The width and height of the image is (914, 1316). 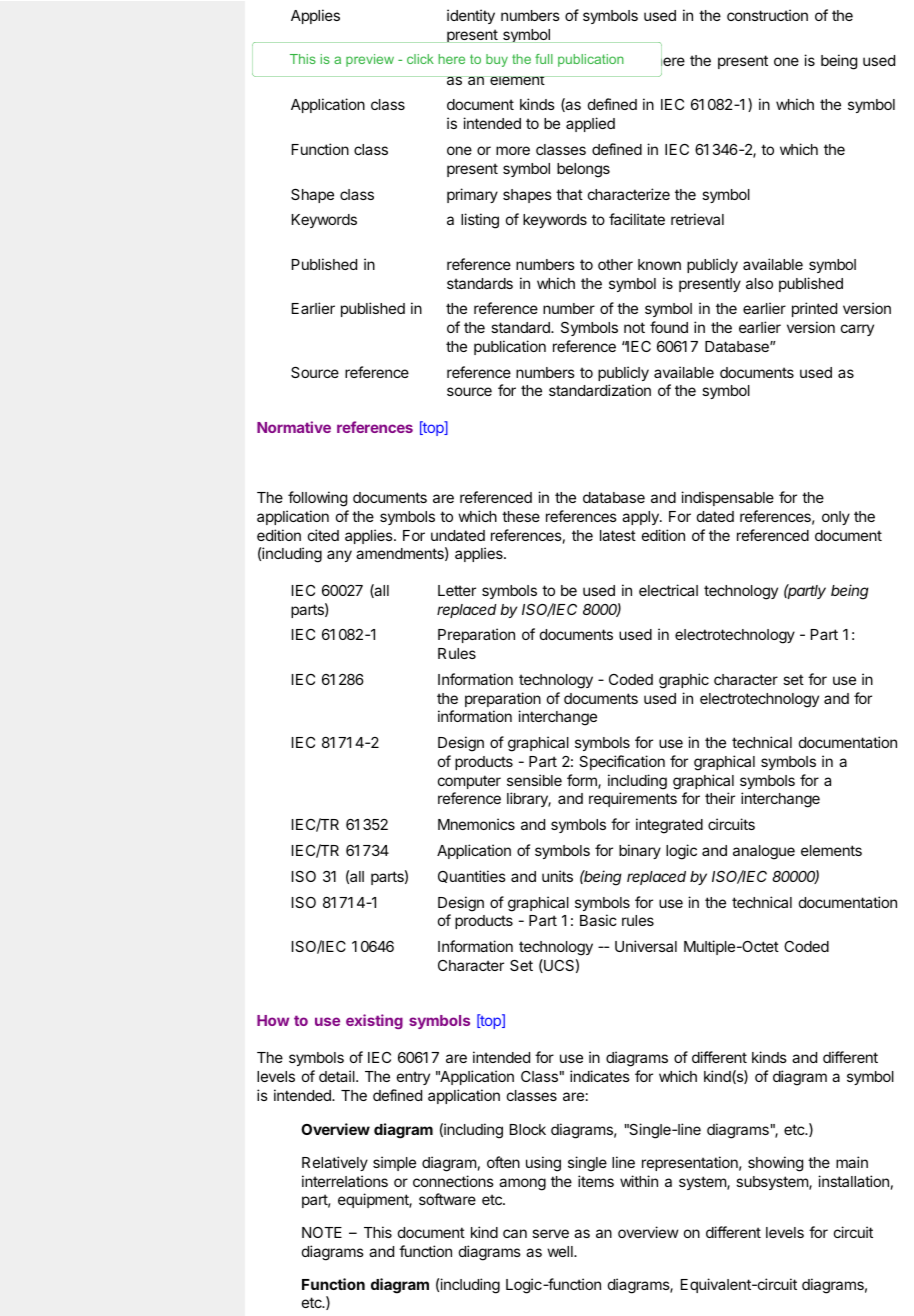 I want to click on interrelations, so click(x=345, y=1181).
